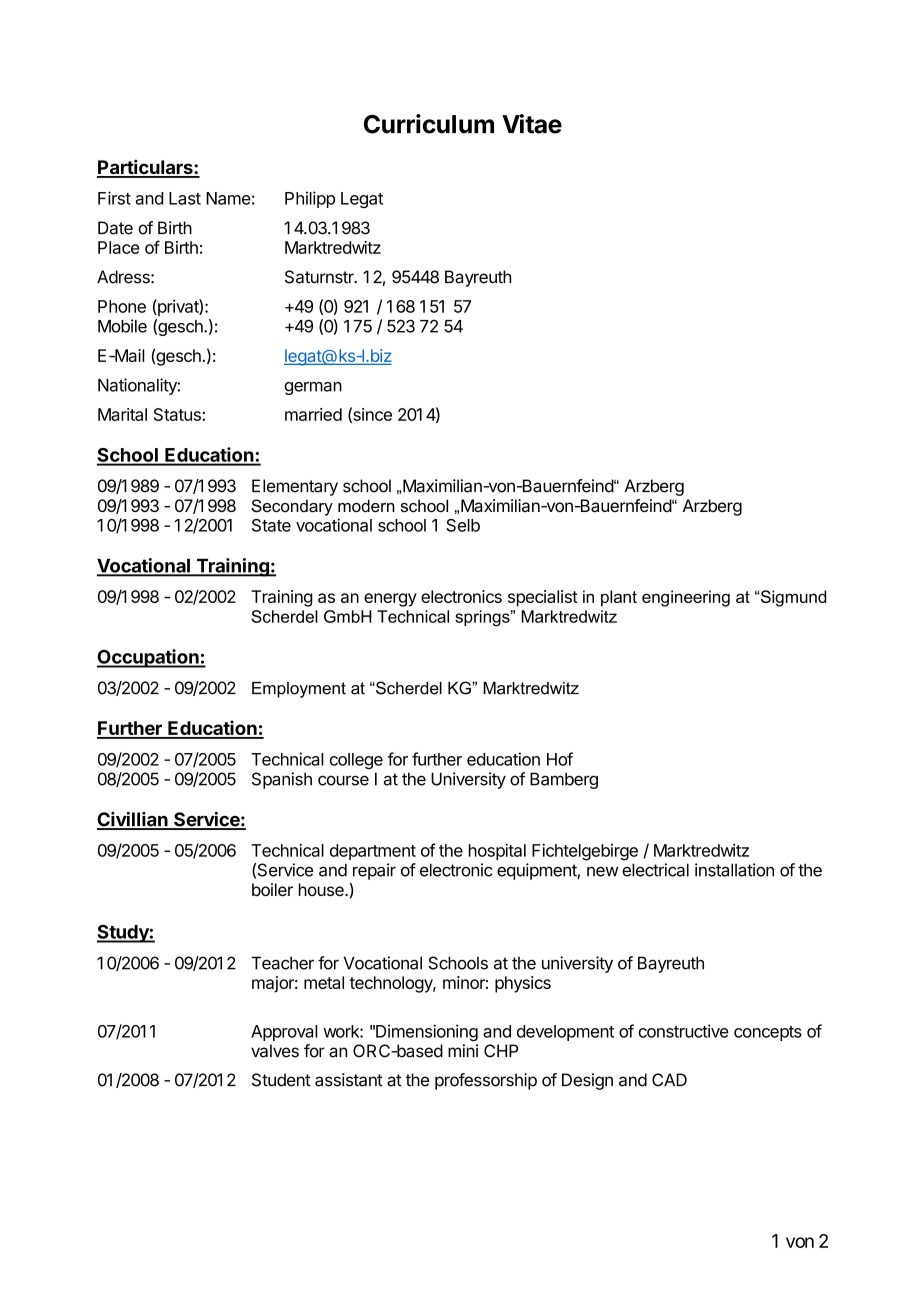  I want to click on modern, so click(366, 505).
